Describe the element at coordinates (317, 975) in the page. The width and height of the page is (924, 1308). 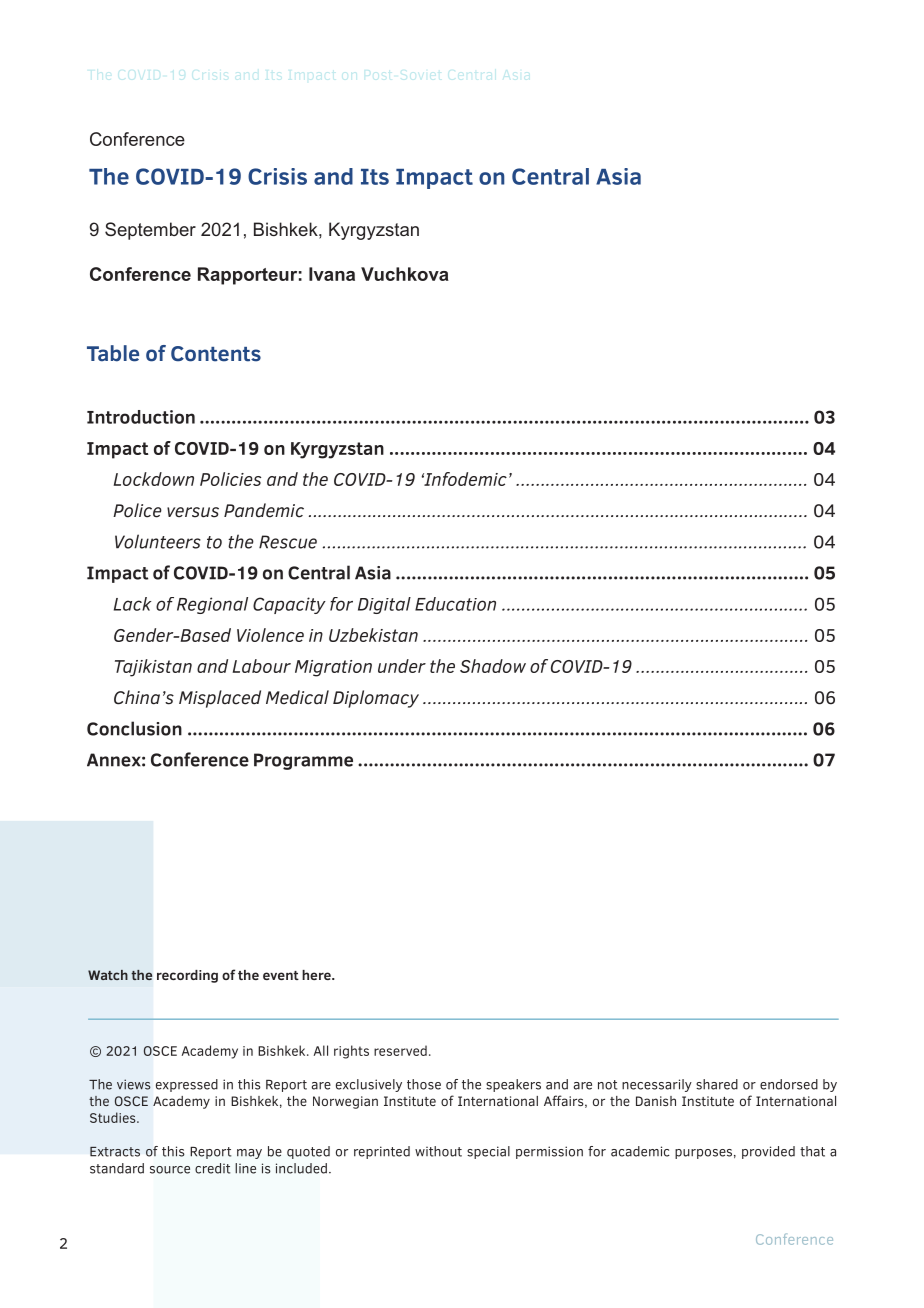
I see `here` at that location.
